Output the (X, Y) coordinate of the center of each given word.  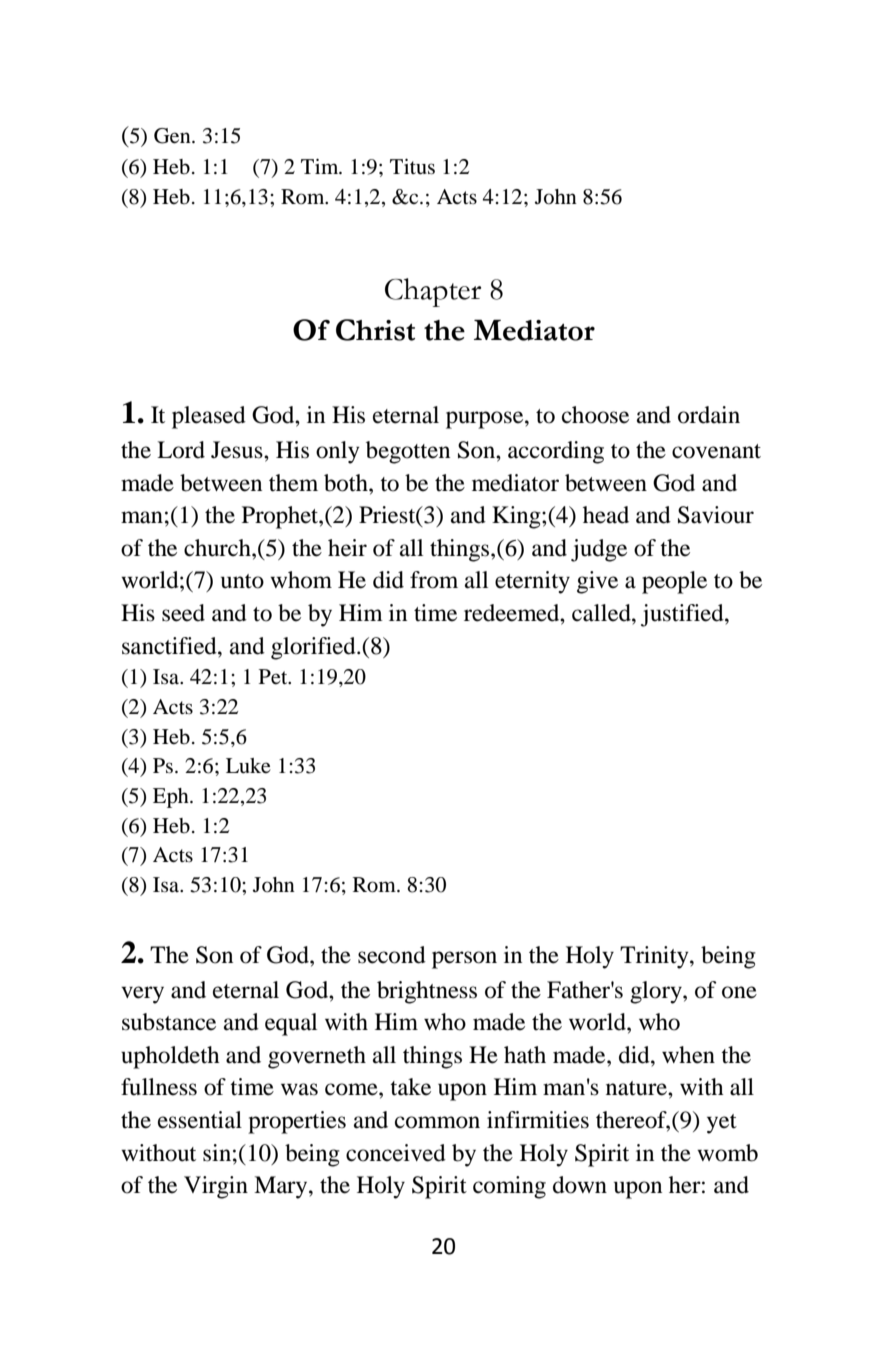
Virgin (216, 1187)
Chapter (433, 292)
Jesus (238, 450)
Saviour (716, 515)
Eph (172, 798)
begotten (408, 452)
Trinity (655, 957)
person (464, 960)
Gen (173, 136)
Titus (412, 167)
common (437, 1122)
